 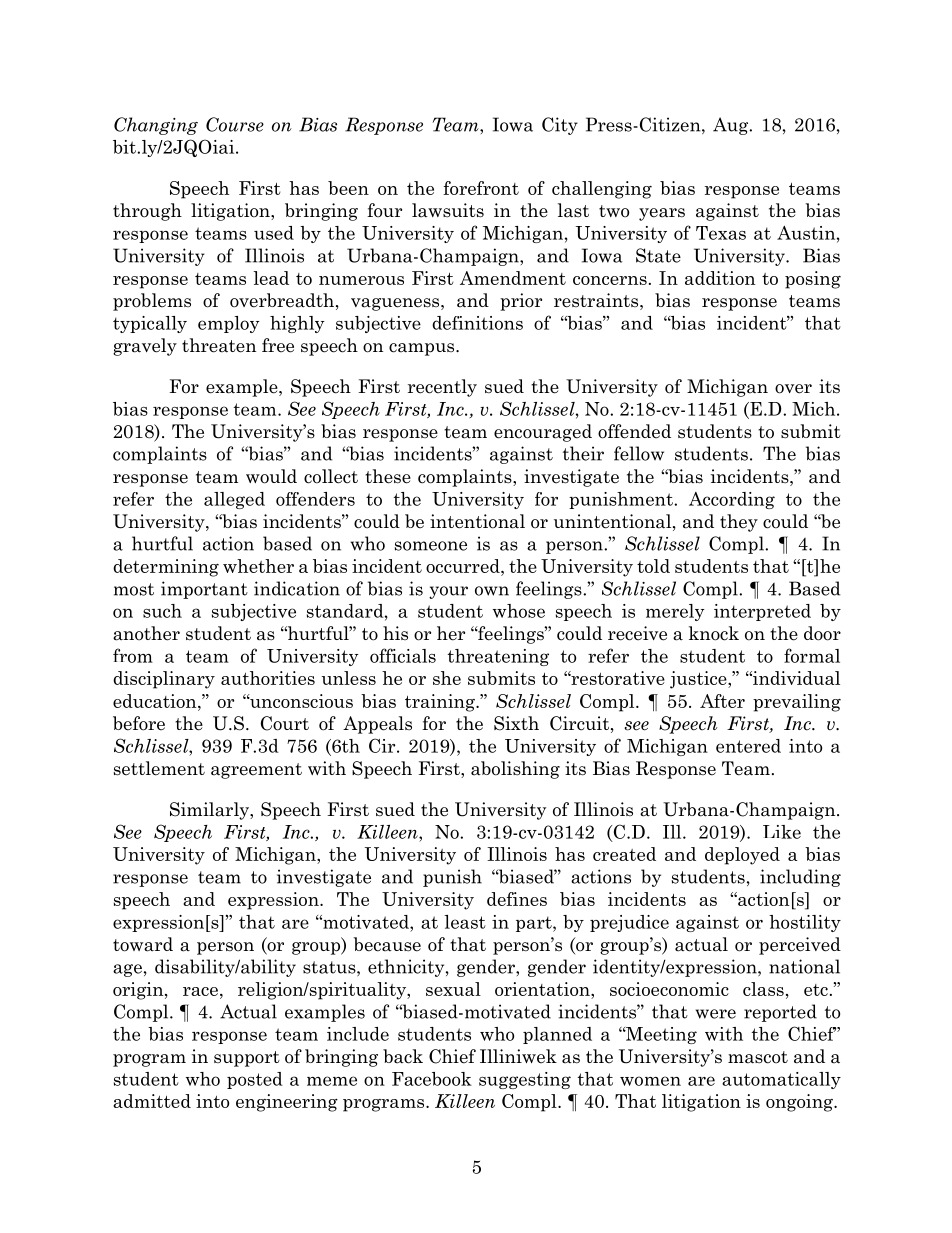 What do you see at coordinates (732, 126) in the screenshot?
I see `Aug` at bounding box center [732, 126].
